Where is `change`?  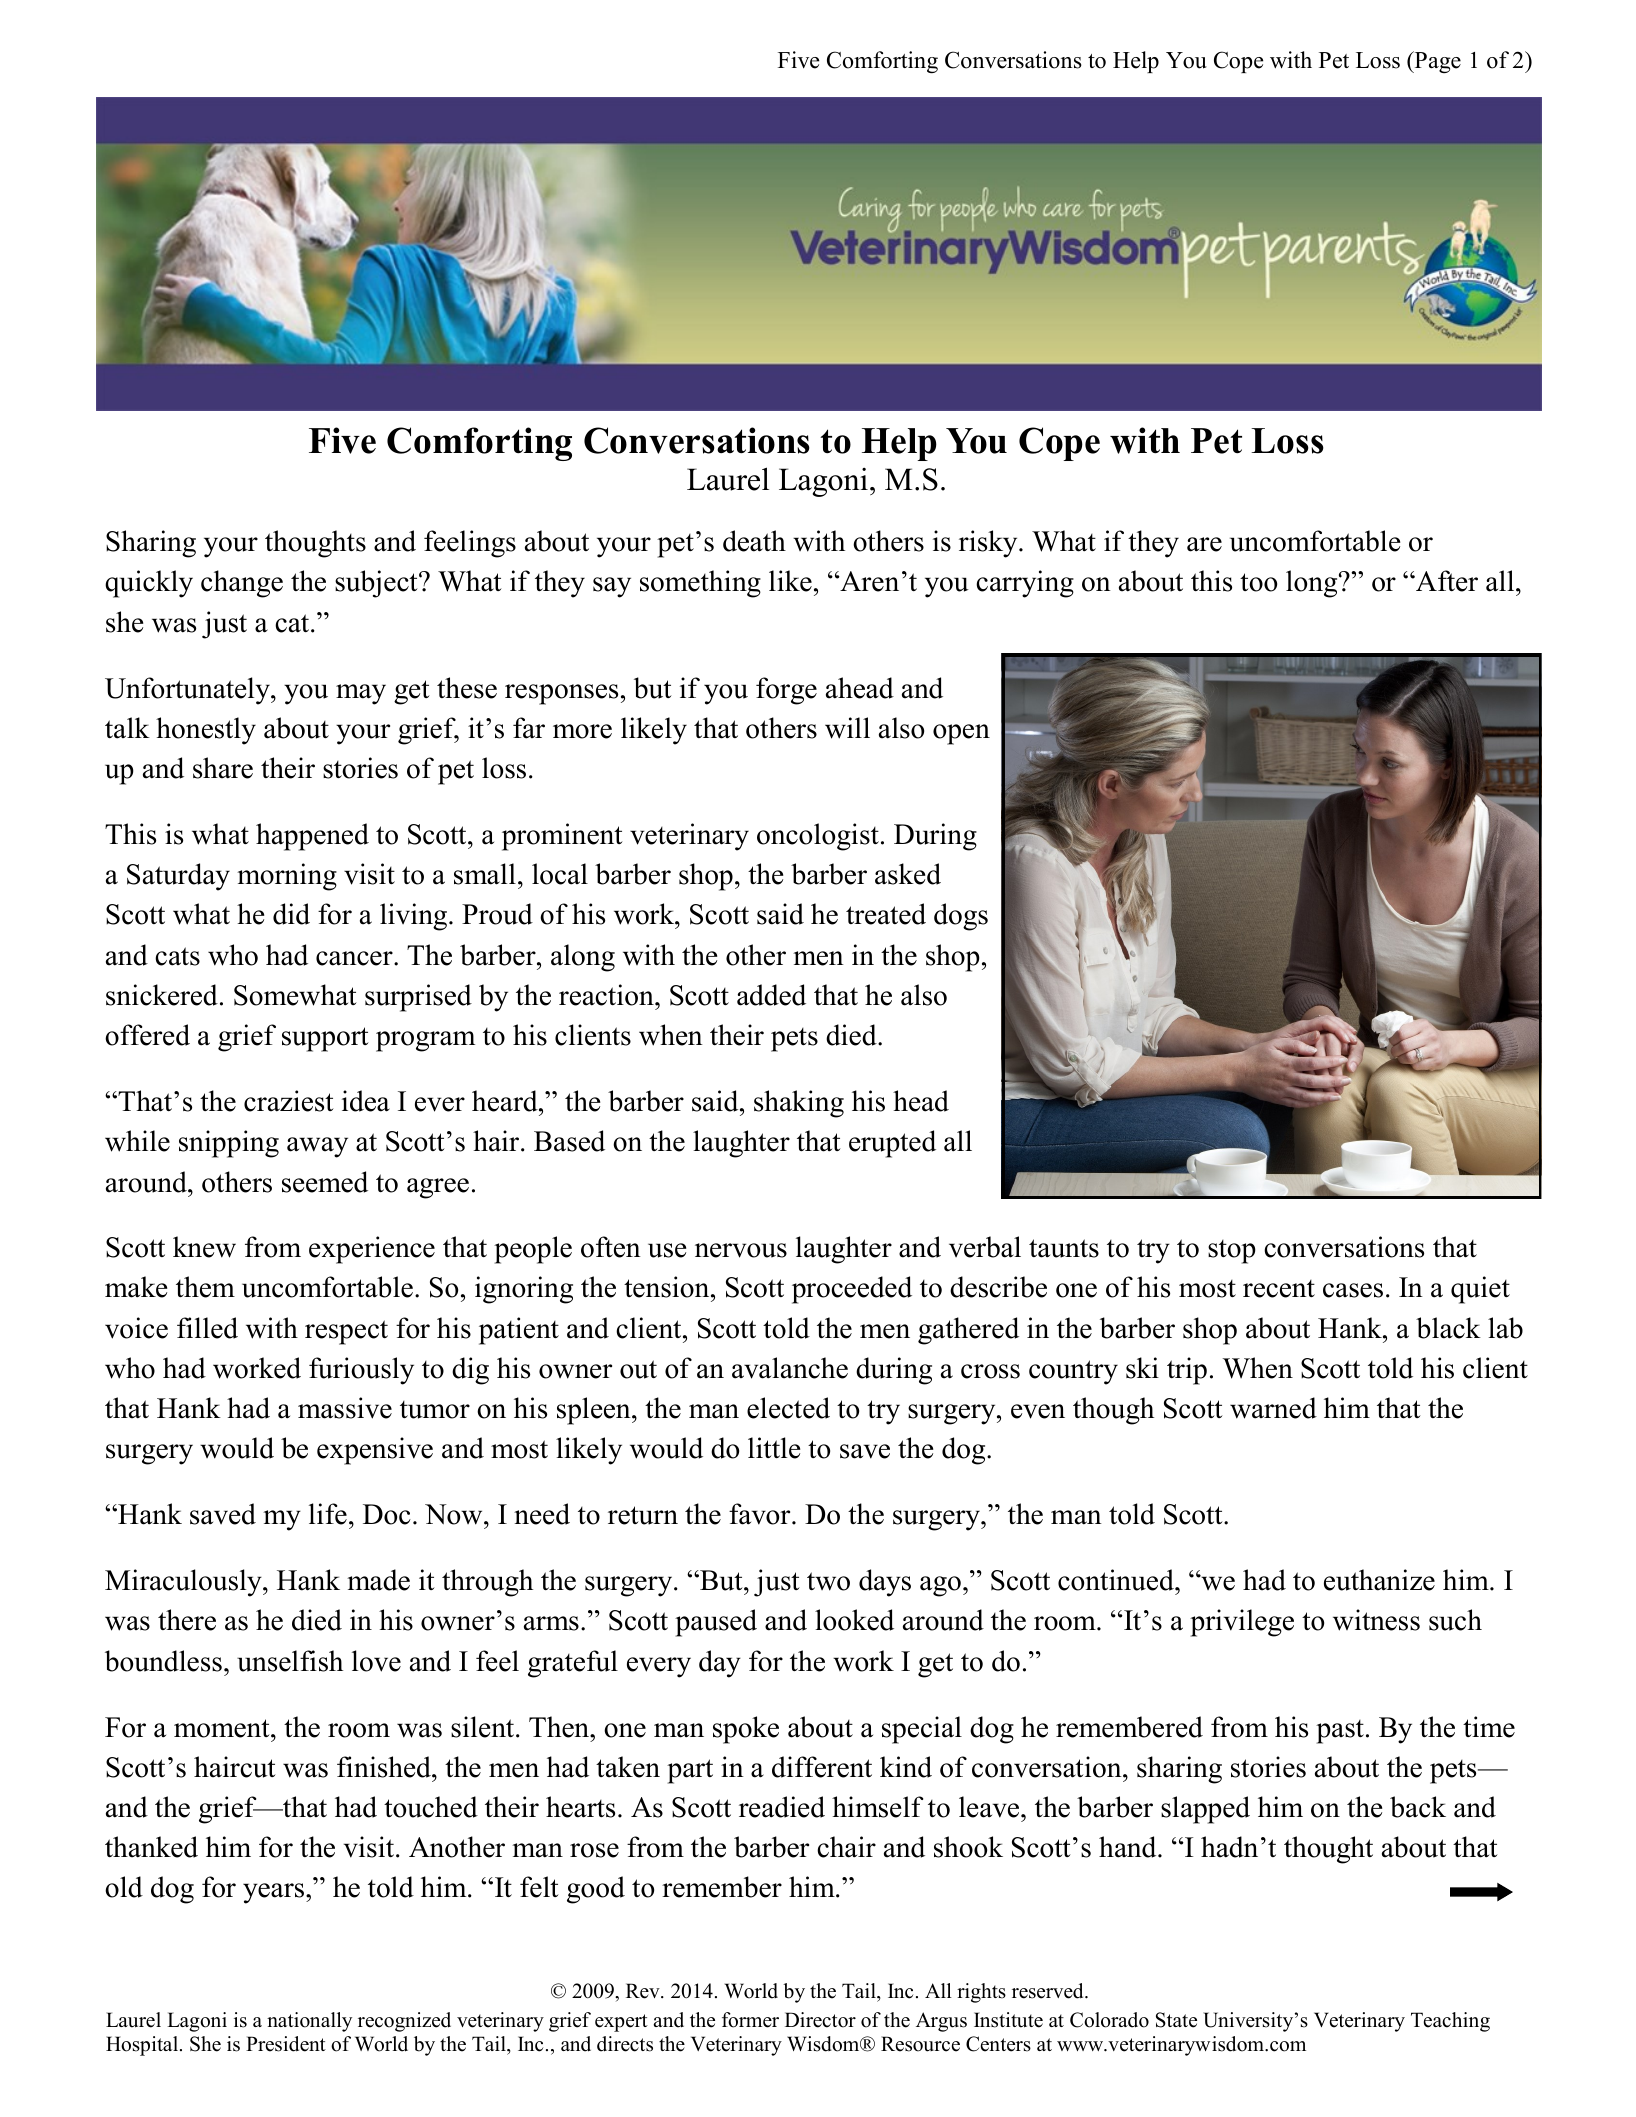 change is located at coordinates (242, 584).
